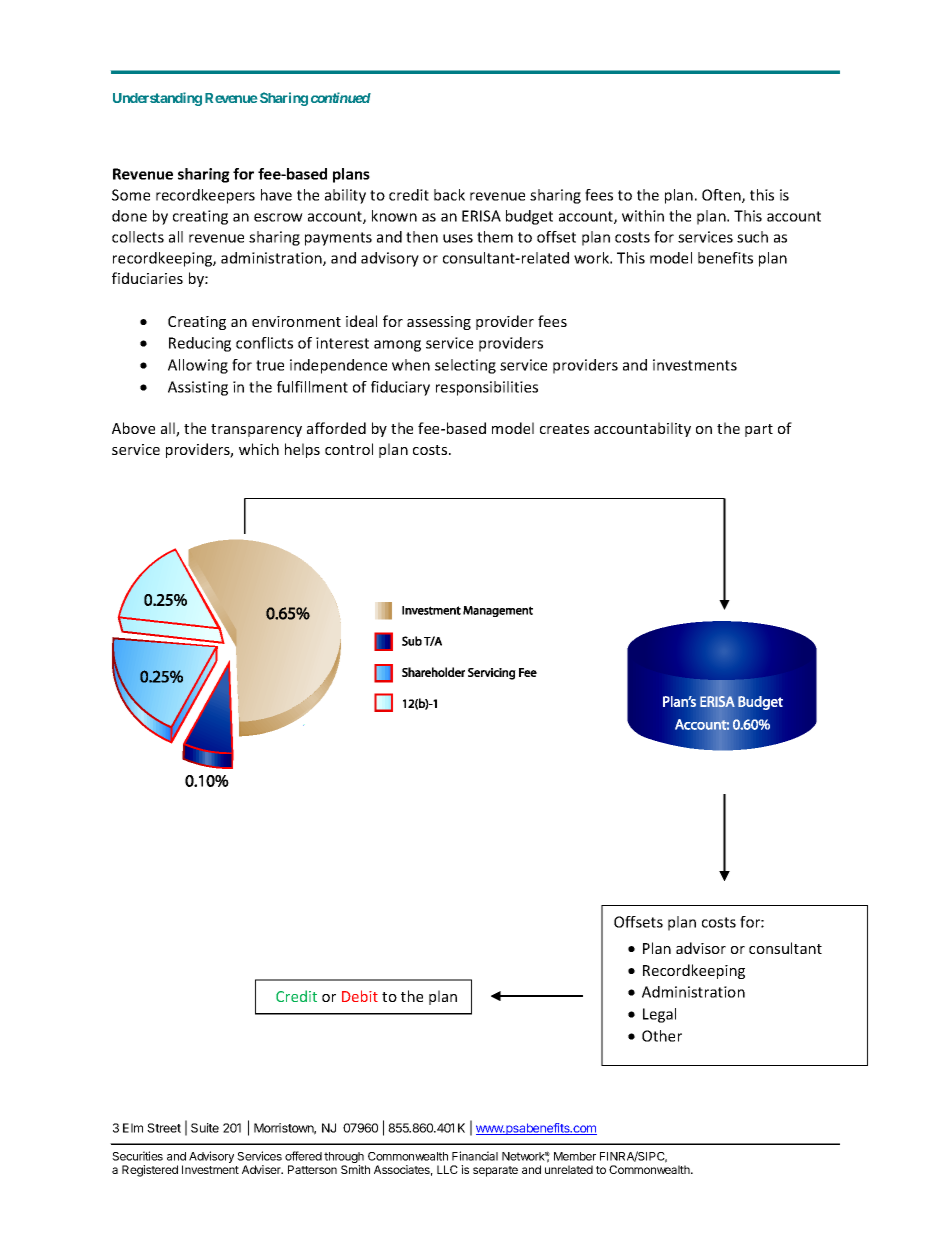  Describe the element at coordinates (449, 195) in the screenshot. I see `back` at that location.
